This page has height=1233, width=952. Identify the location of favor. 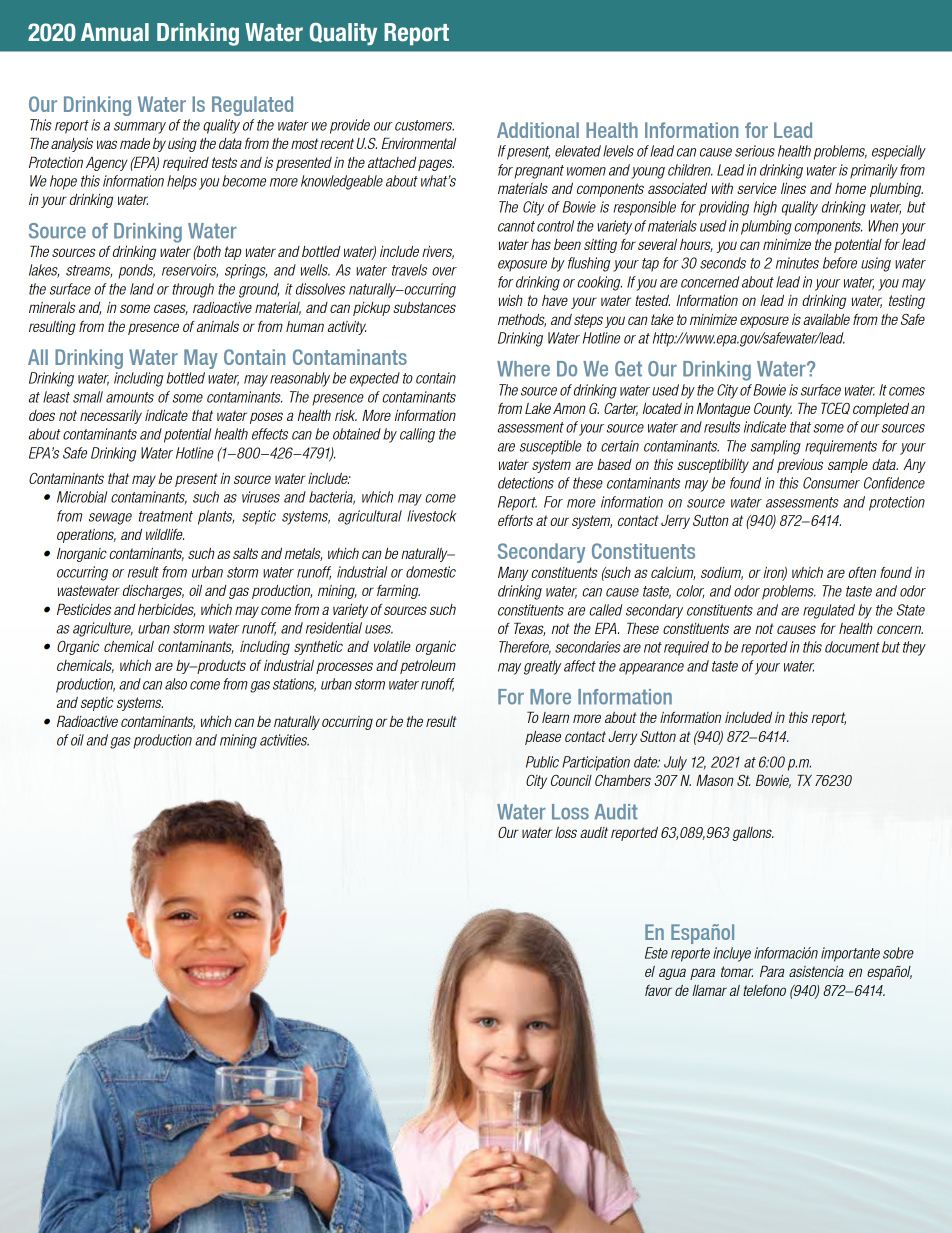
(658, 990).
